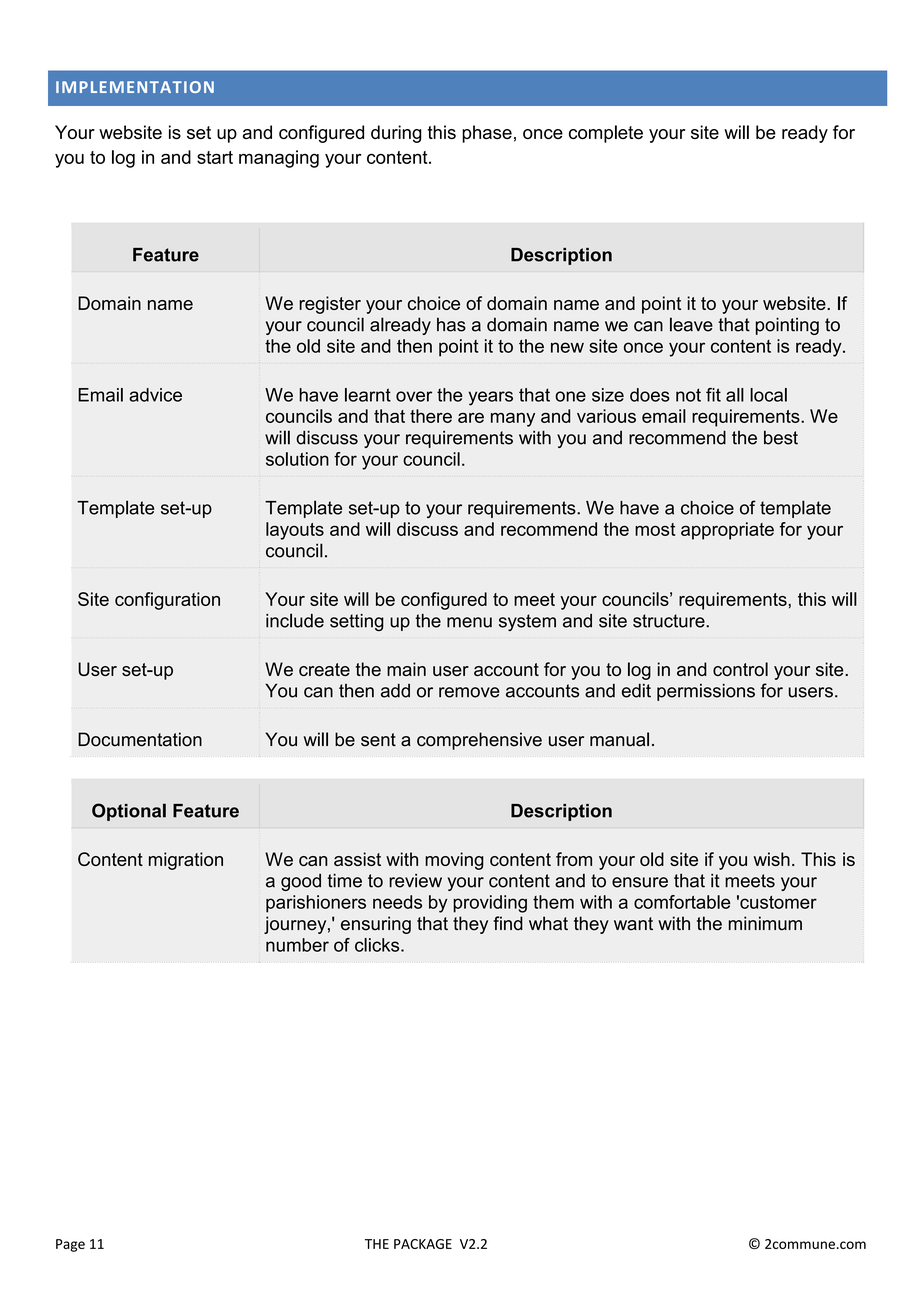 The height and width of the screenshot is (1308, 924). Describe the element at coordinates (454, 861) in the screenshot. I see `moving` at that location.
